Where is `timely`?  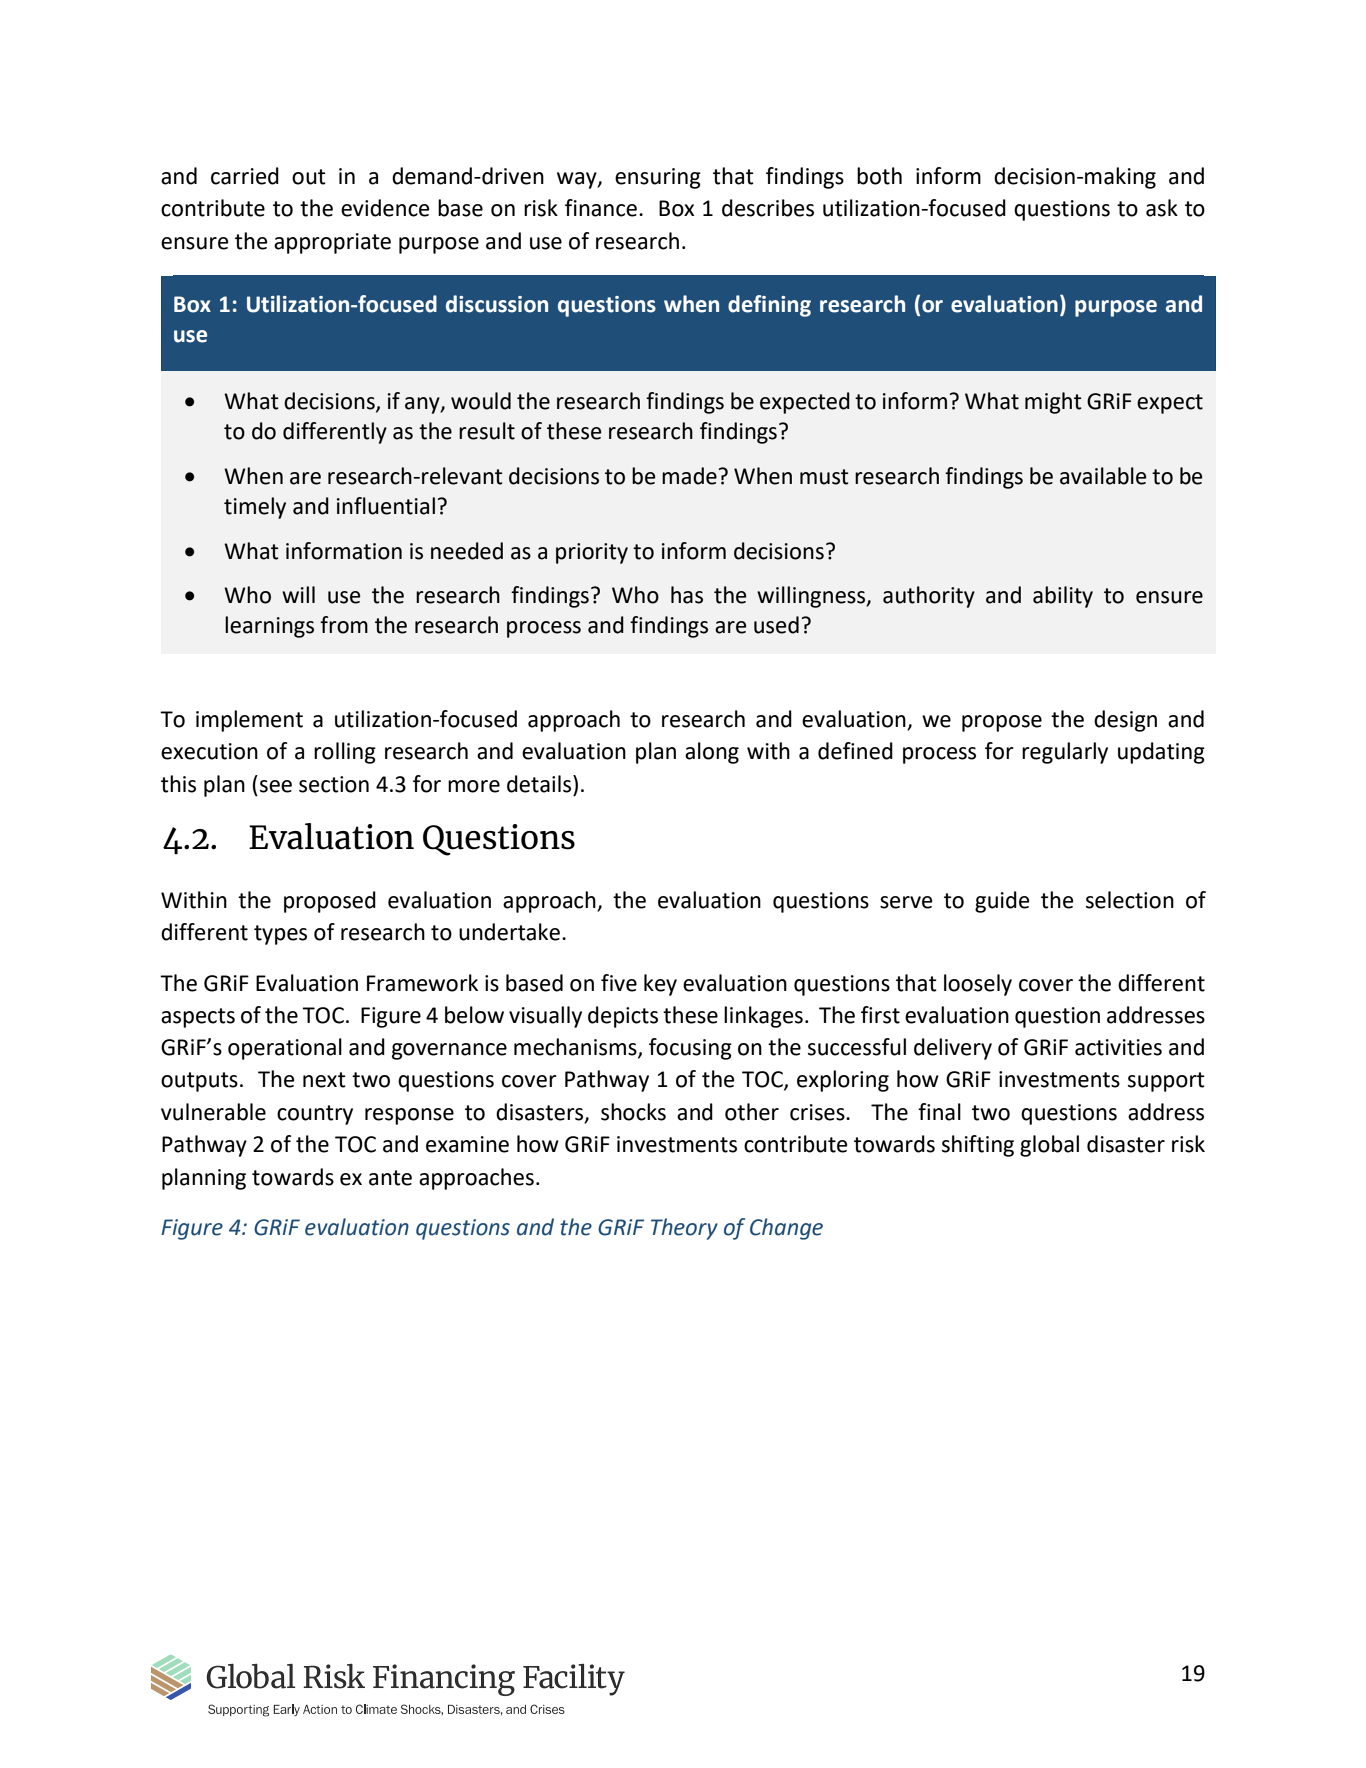
timely is located at coordinates (255, 508).
